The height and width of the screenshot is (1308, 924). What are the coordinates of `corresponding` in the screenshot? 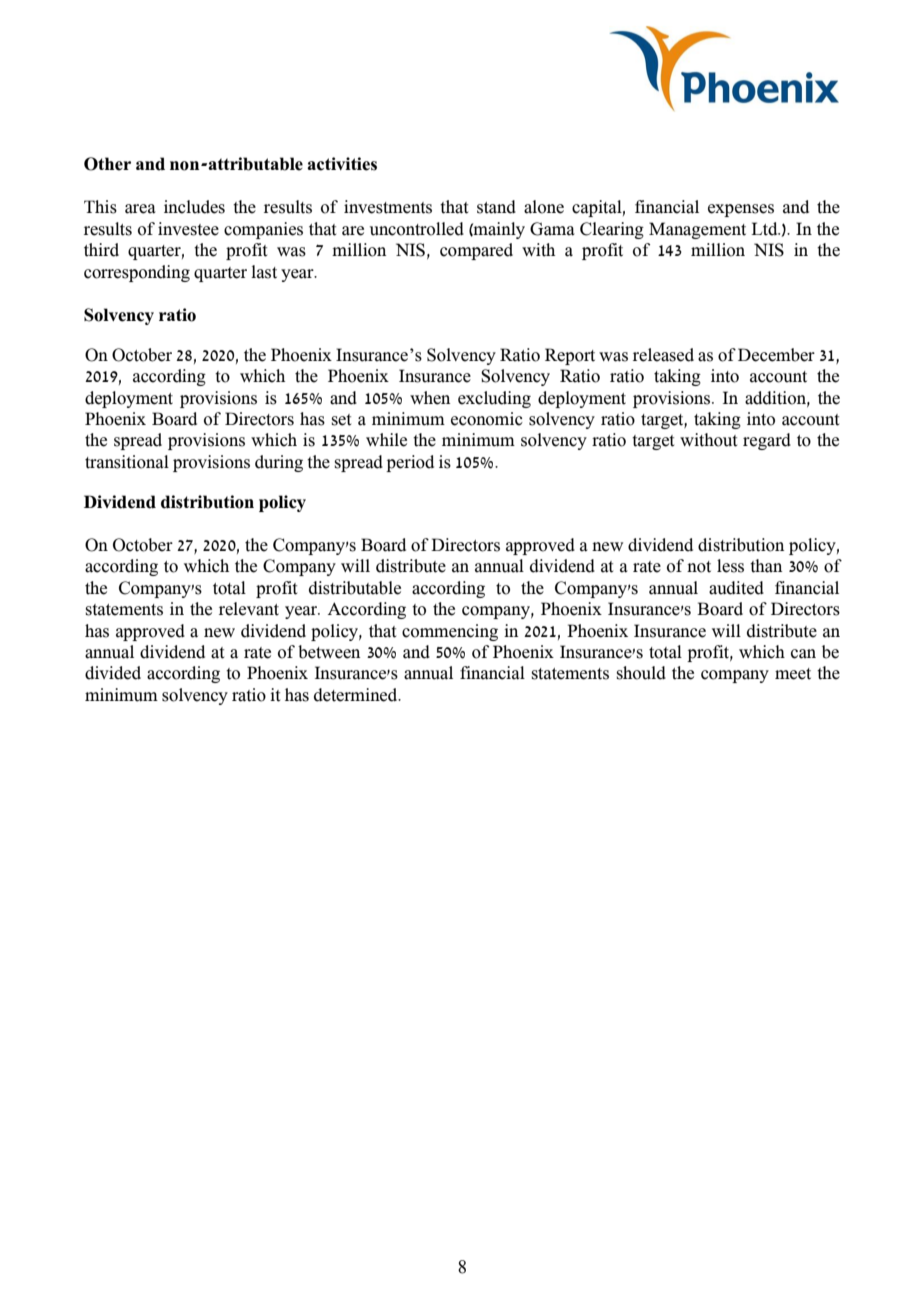 It's located at (137, 273).
